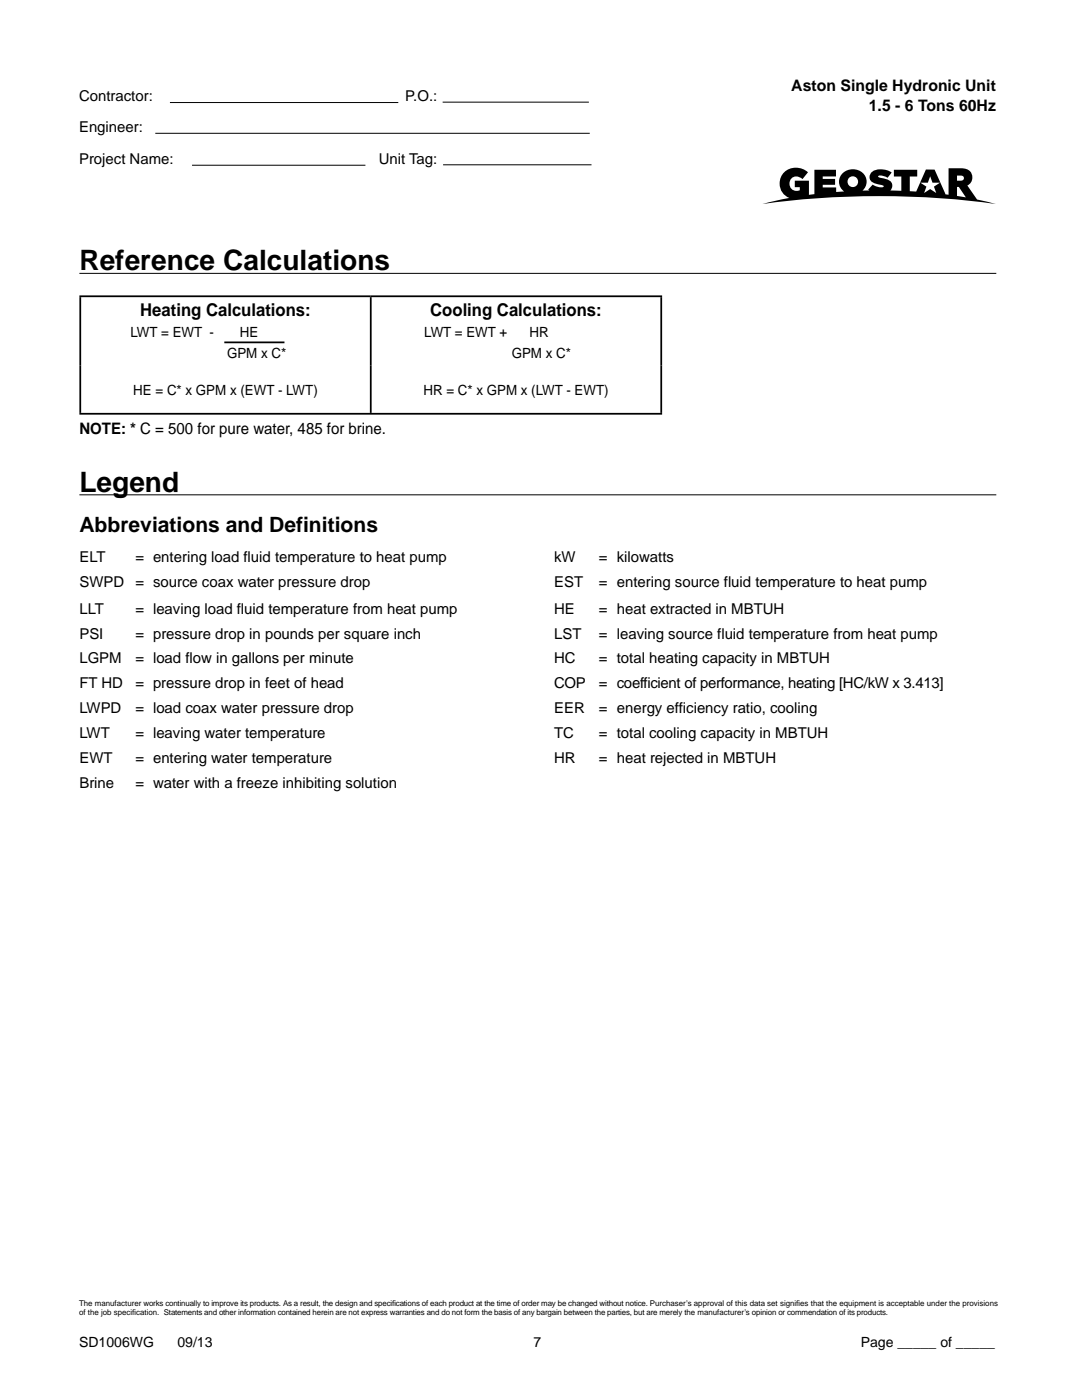  I want to click on flow, so click(198, 657).
